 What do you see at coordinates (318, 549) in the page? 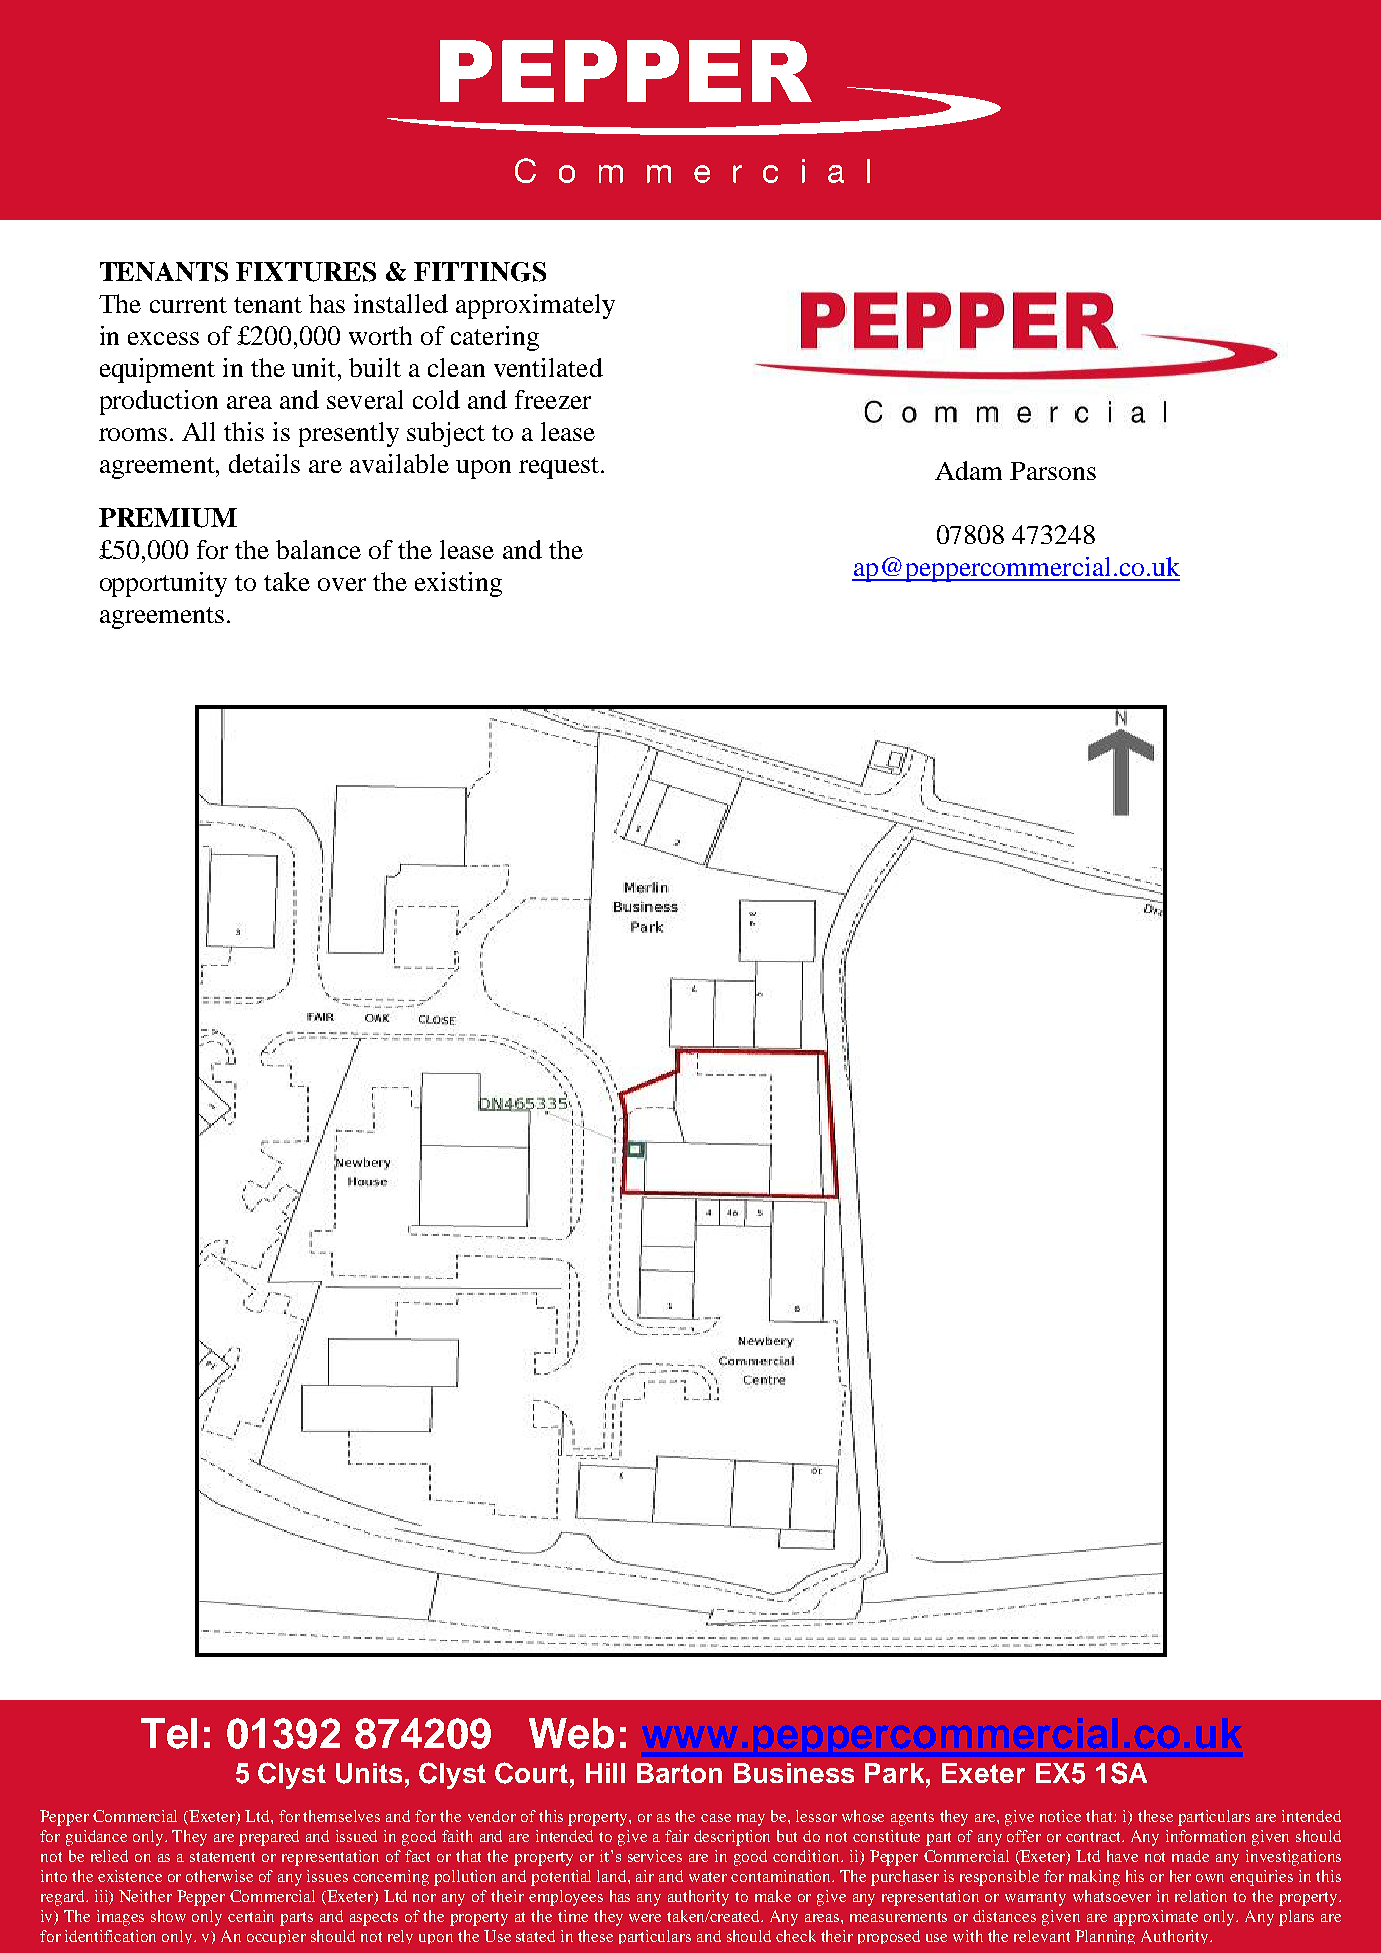
I see `balance` at bounding box center [318, 549].
